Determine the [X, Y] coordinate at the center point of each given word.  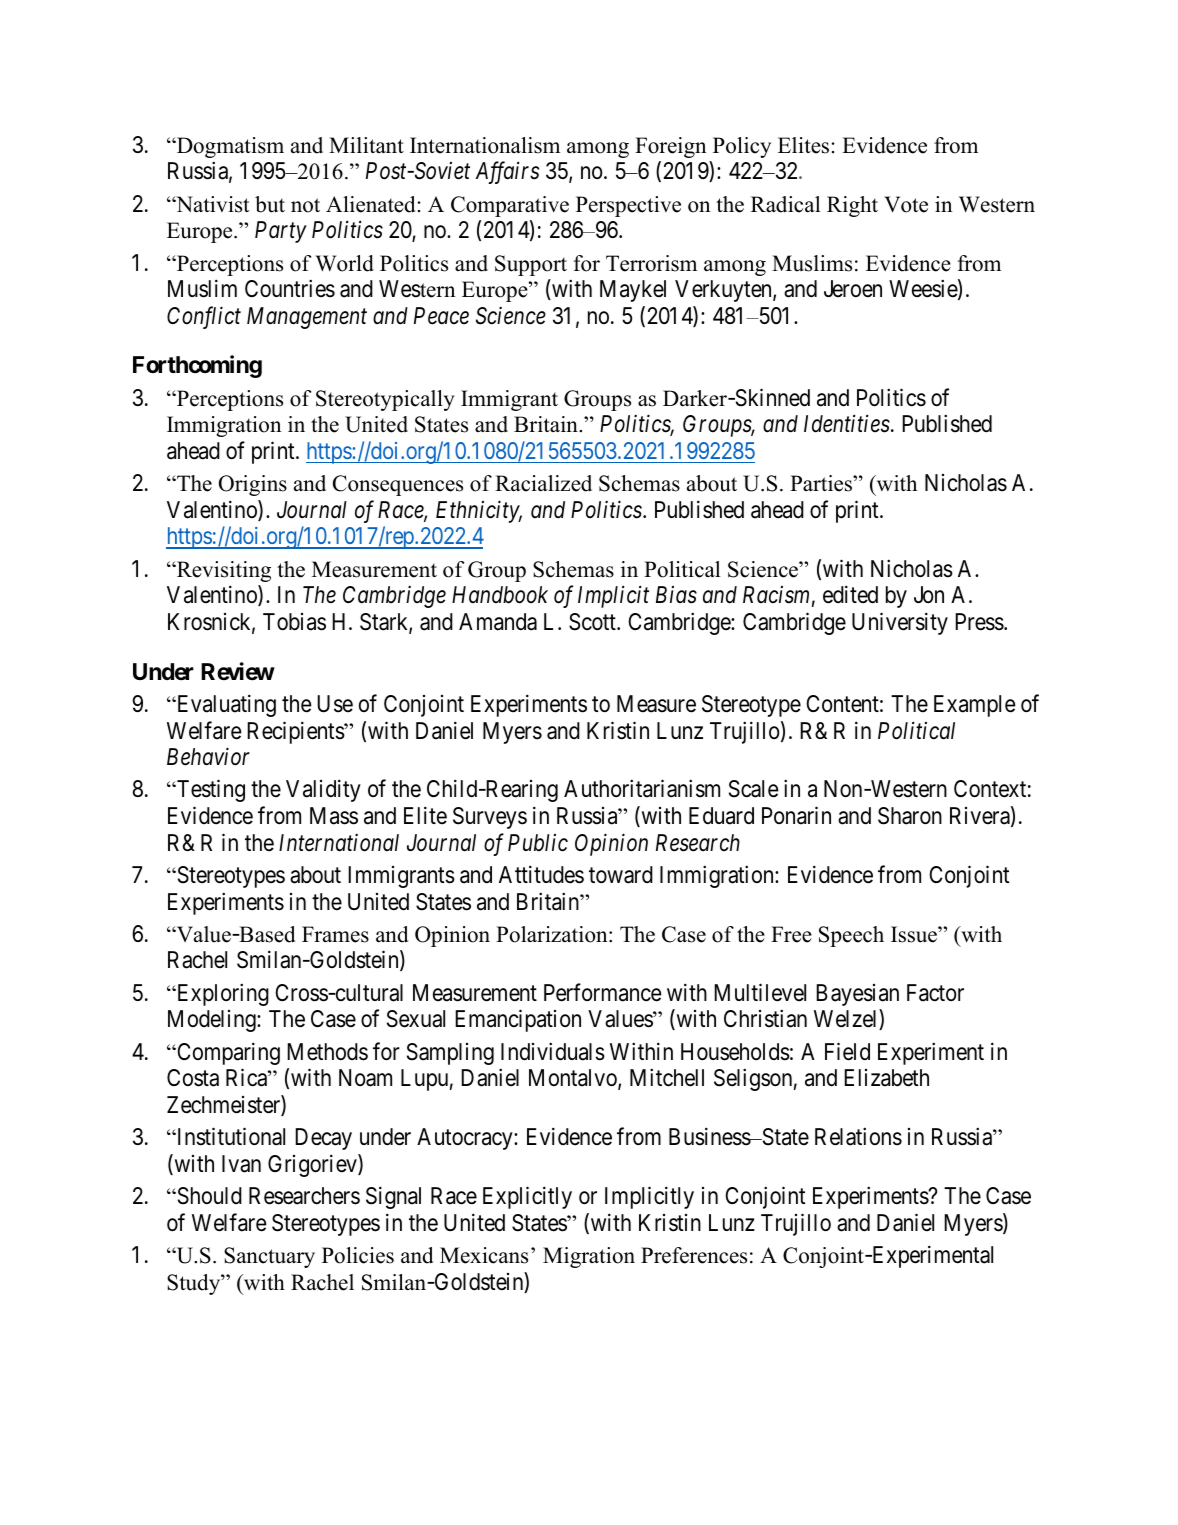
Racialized [543, 483]
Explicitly [527, 1197]
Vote [906, 204]
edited [850, 595]
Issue [915, 934]
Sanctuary [269, 1257]
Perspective [628, 206]
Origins [253, 485]
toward [621, 875]
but [270, 204]
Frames [335, 934]
